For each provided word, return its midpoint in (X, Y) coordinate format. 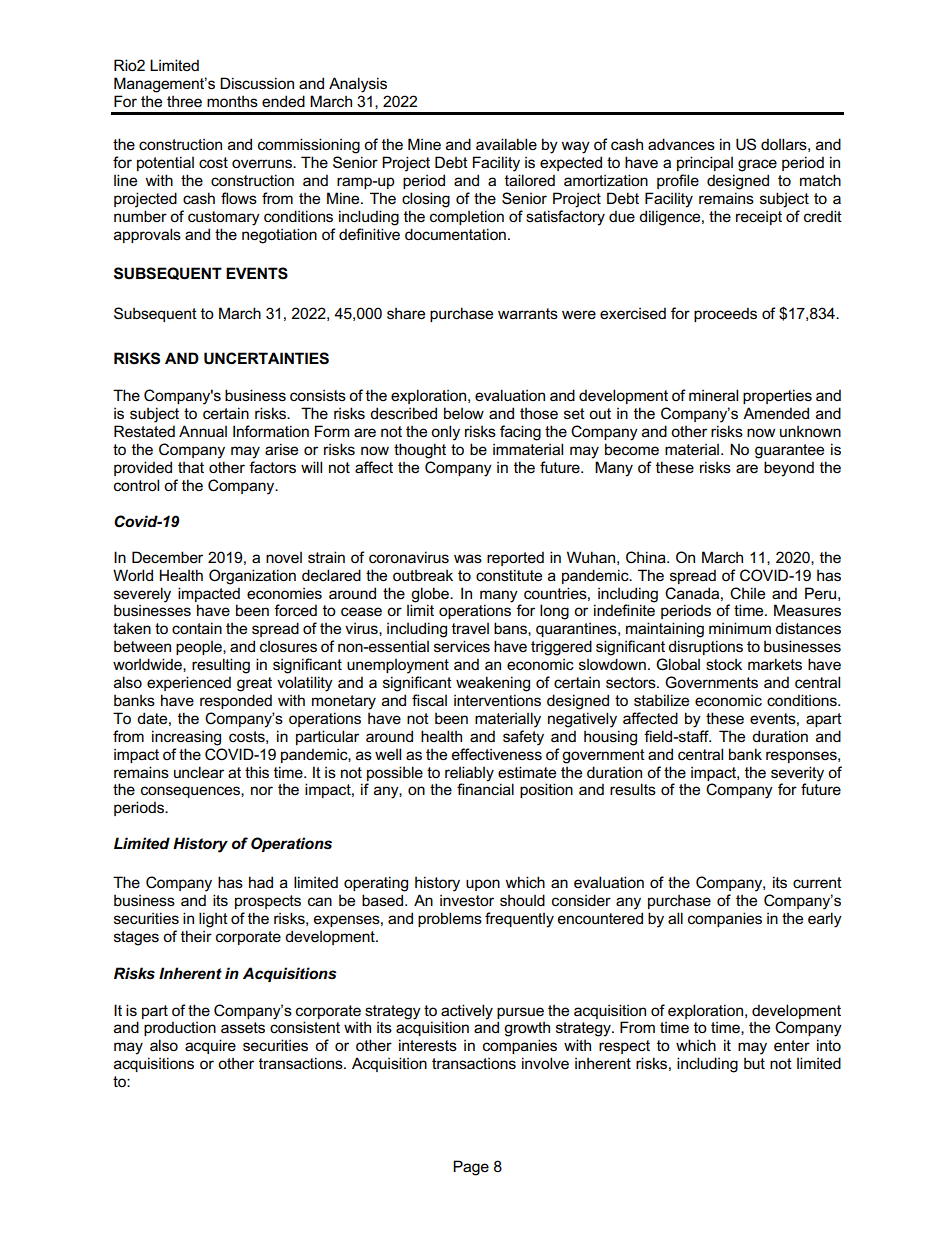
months (232, 101)
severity (797, 774)
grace (757, 165)
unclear (199, 772)
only (445, 433)
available (506, 144)
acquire (210, 1046)
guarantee (789, 451)
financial (485, 789)
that (191, 467)
